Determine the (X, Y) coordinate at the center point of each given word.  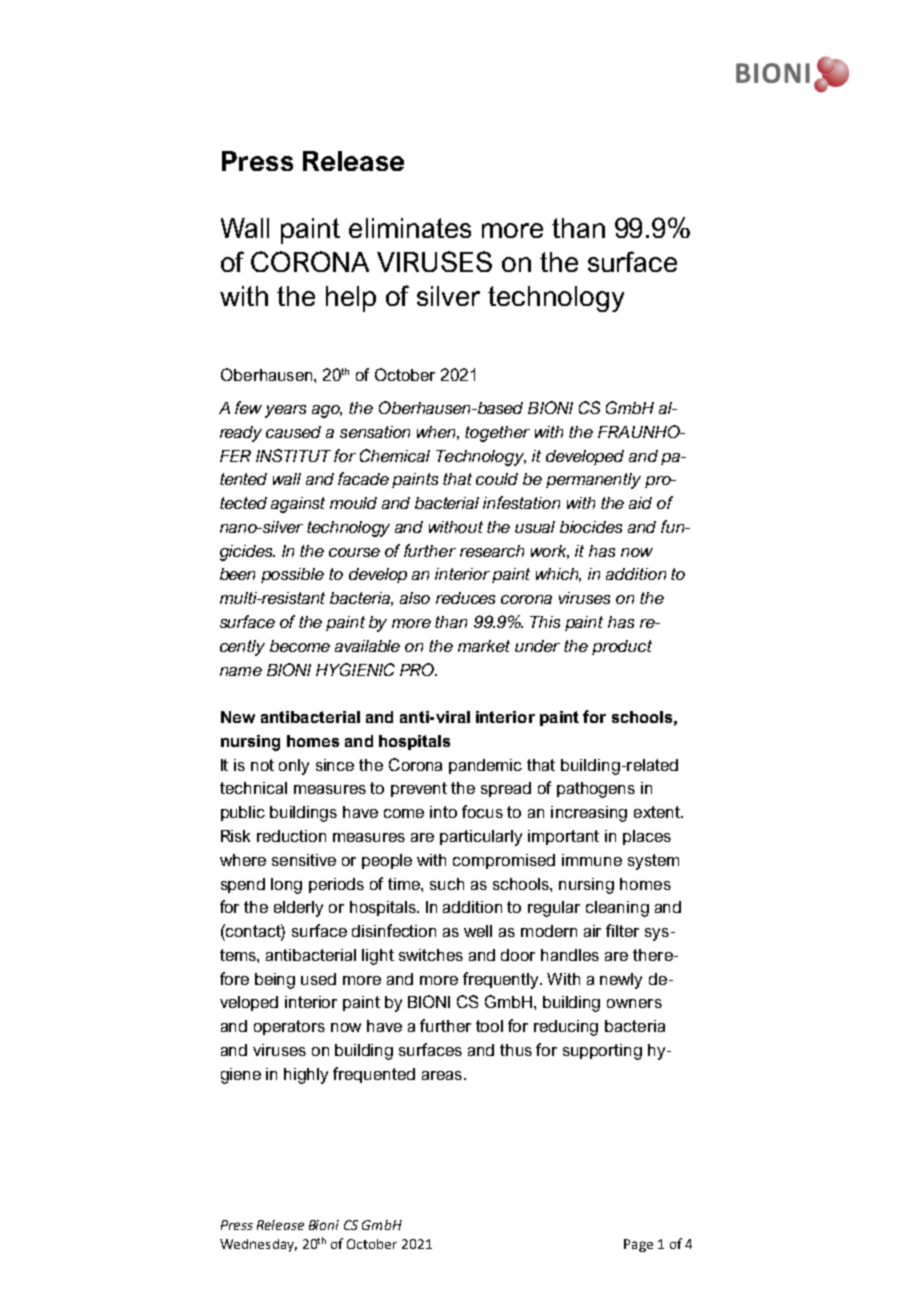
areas (442, 1075)
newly (621, 981)
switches (431, 955)
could (497, 479)
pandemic (485, 766)
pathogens (596, 790)
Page (638, 1245)
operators (289, 1027)
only (294, 767)
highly (306, 1076)
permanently (593, 481)
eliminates (410, 228)
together (497, 434)
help (351, 299)
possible (292, 575)
